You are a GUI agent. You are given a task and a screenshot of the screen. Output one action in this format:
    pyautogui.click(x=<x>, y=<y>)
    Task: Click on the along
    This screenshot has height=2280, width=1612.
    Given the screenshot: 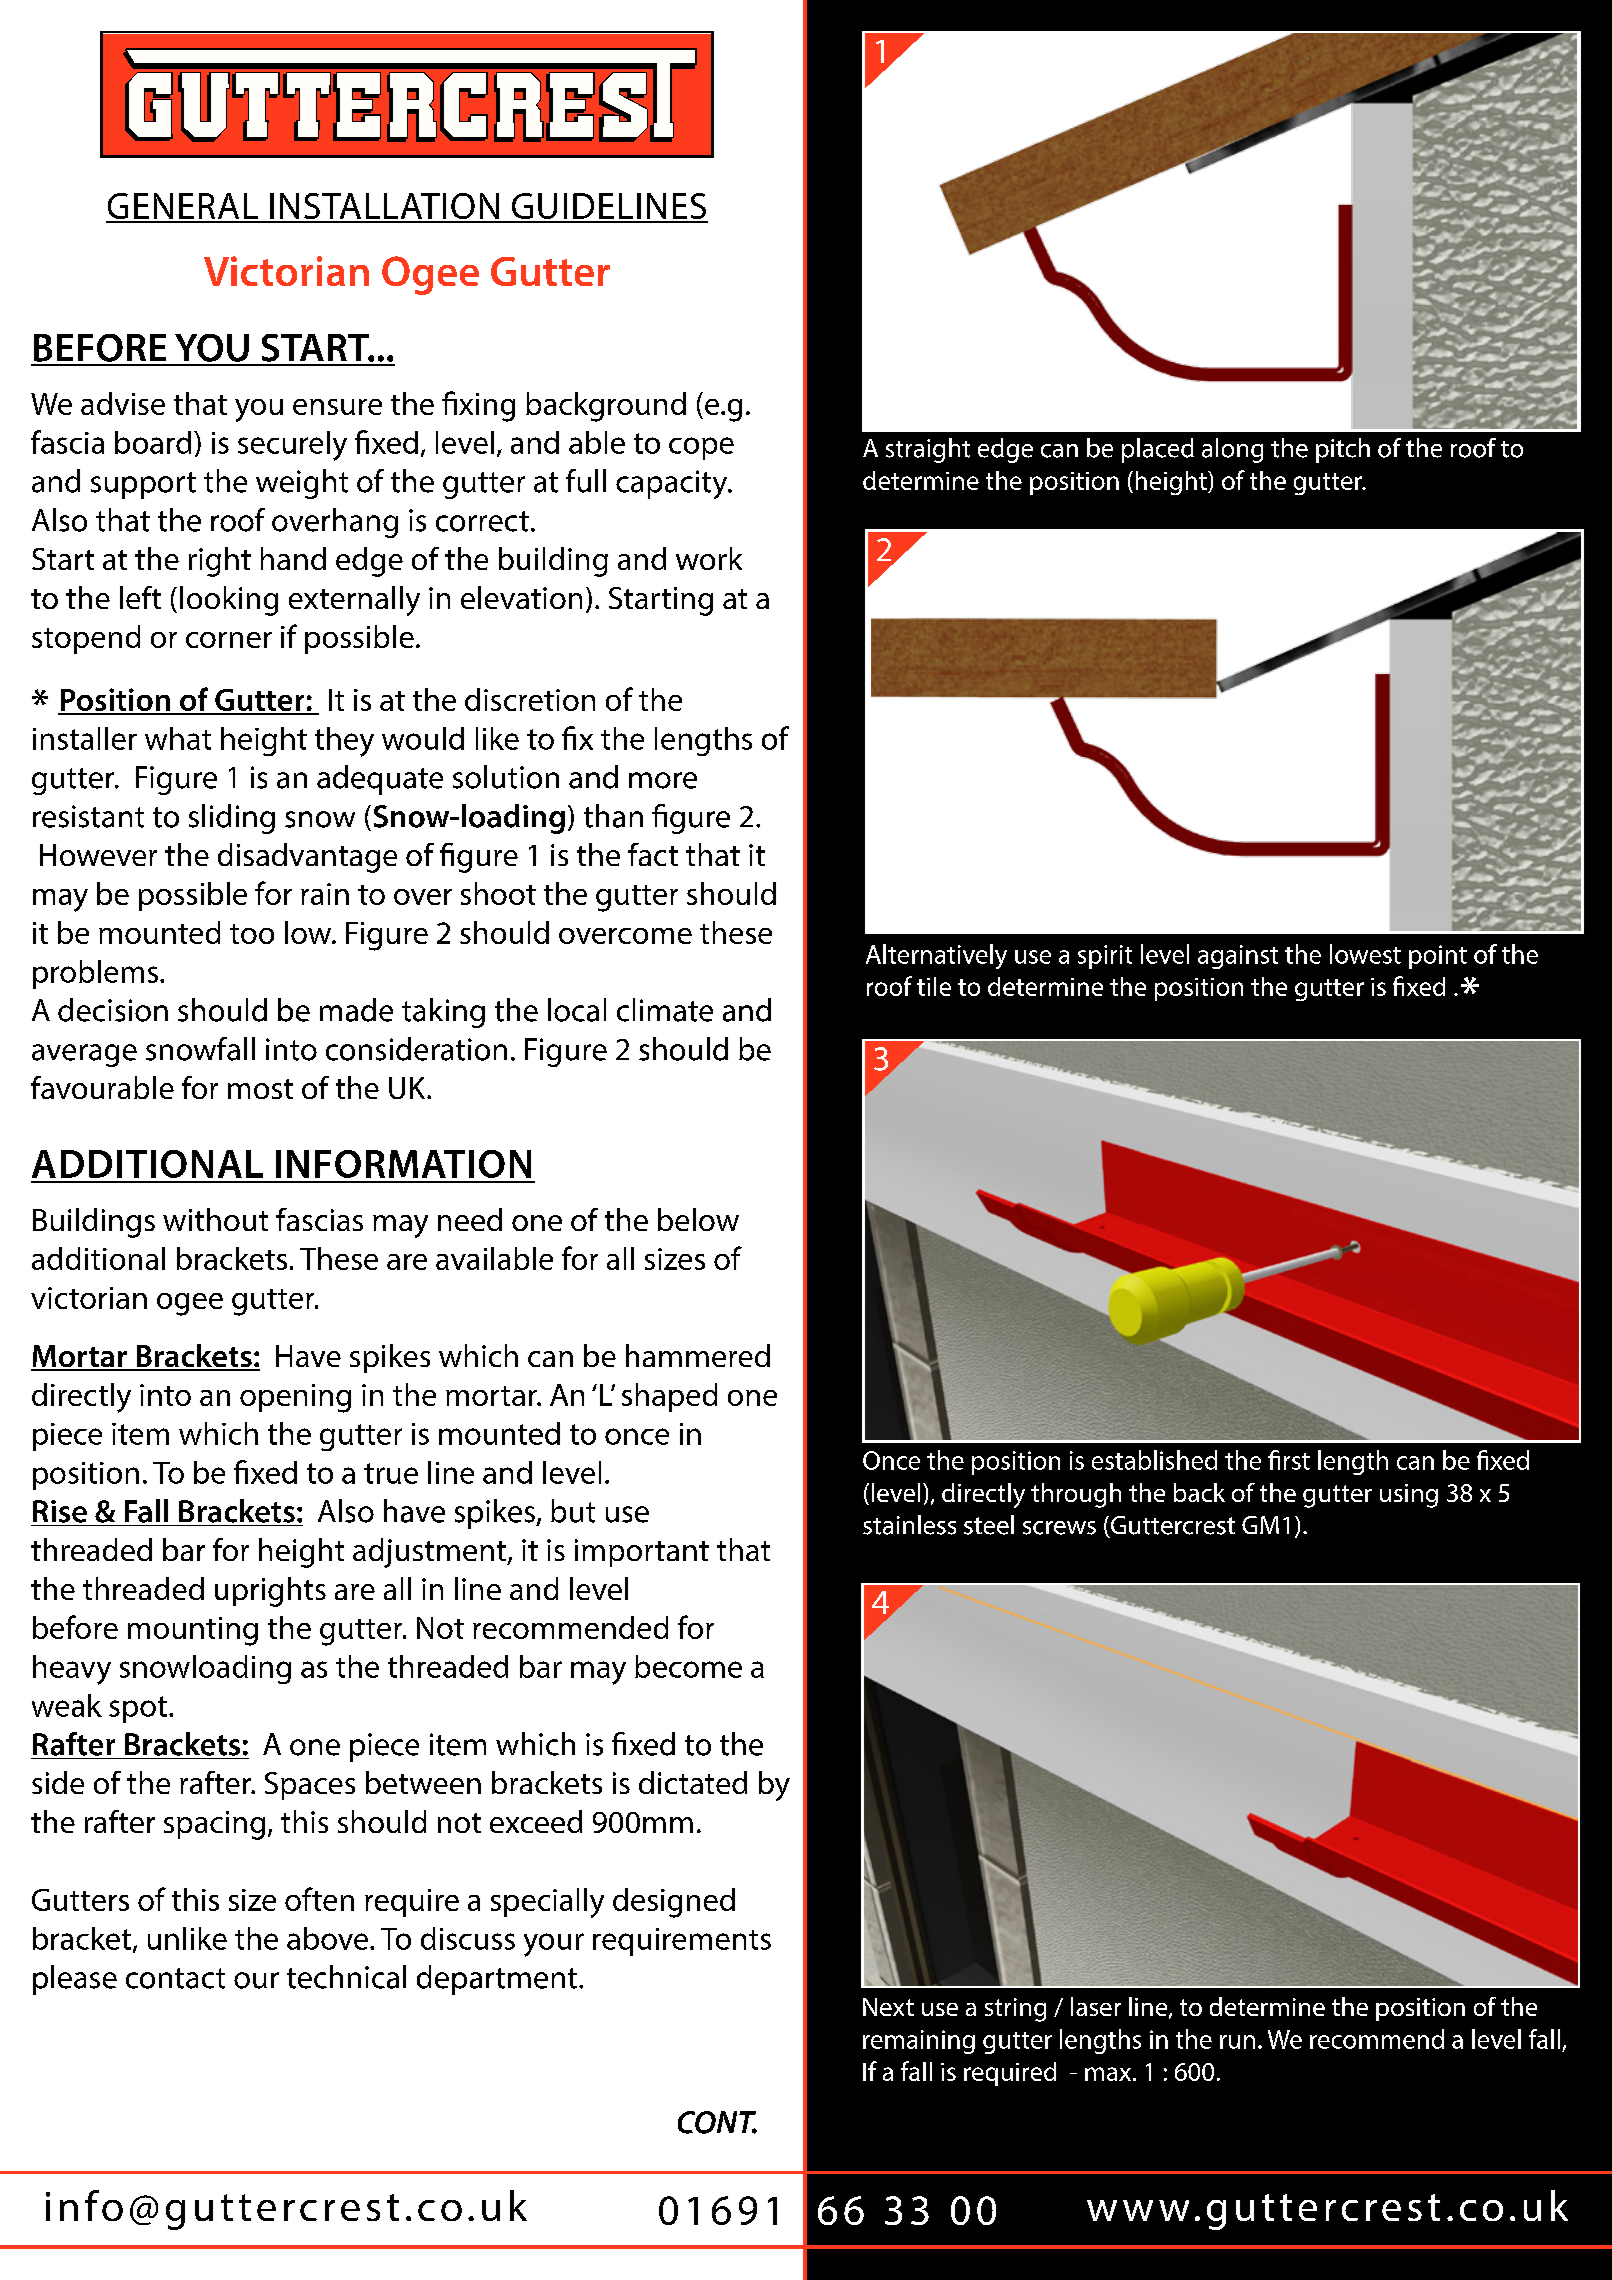 What is the action you would take?
    pyautogui.click(x=1232, y=450)
